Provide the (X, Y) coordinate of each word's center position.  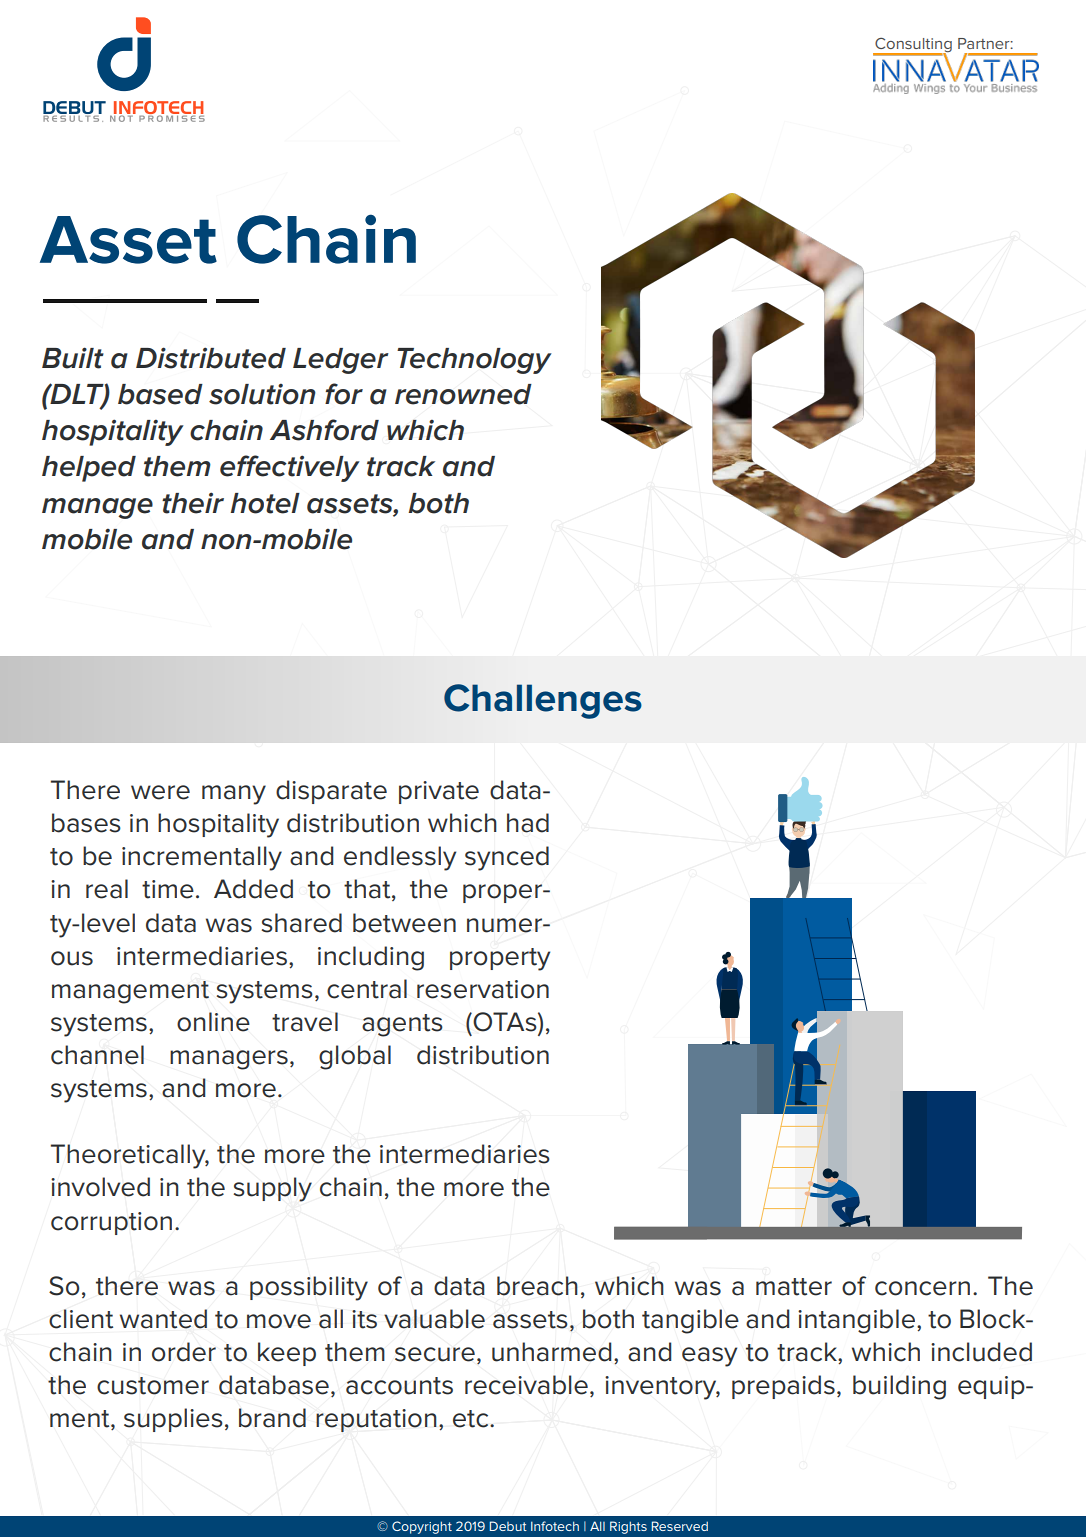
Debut (508, 1526)
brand (272, 1418)
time (168, 889)
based (160, 394)
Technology (474, 361)
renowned (463, 394)
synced (507, 858)
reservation (483, 989)
